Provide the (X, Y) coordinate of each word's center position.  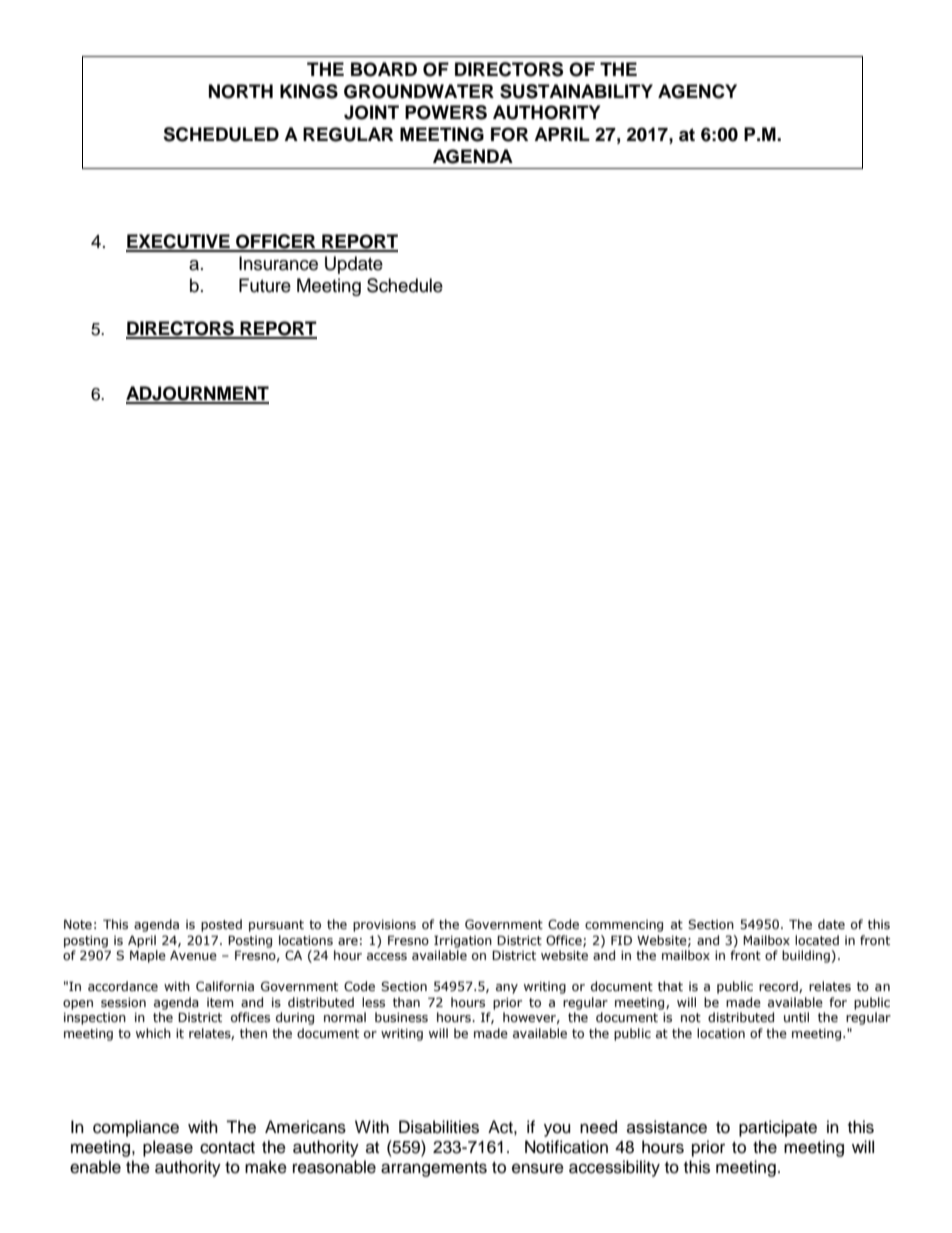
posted (221, 925)
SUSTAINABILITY (576, 91)
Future (265, 285)
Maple (148, 956)
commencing (624, 926)
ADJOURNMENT (197, 394)
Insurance (278, 263)
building (806, 956)
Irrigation (463, 941)
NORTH (241, 91)
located (817, 940)
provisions (384, 926)
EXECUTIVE (179, 242)
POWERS (446, 112)
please (168, 1148)
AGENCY (697, 91)
